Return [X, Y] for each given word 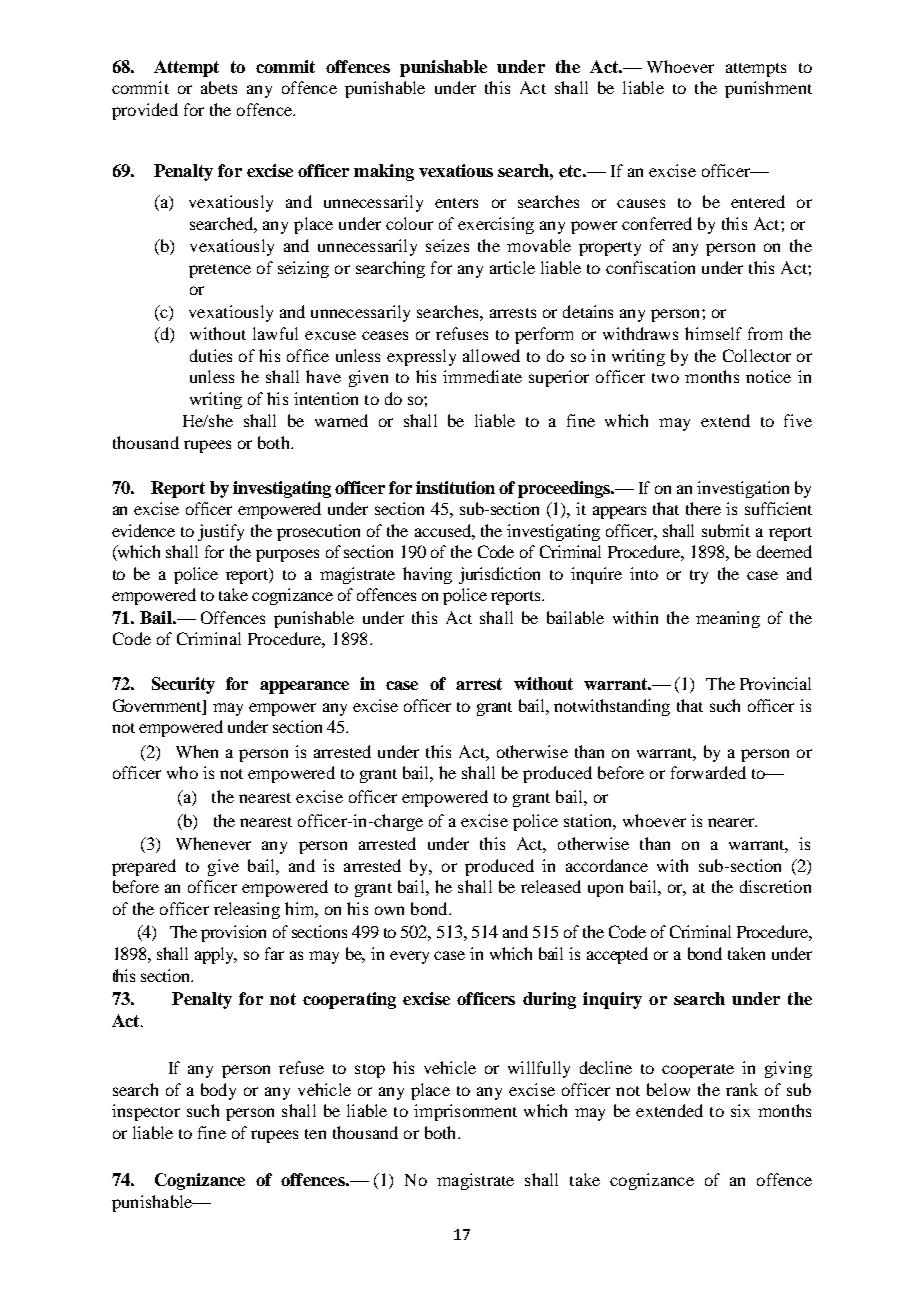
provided [145, 111]
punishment [768, 89]
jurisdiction [499, 575]
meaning [728, 619]
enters [456, 203]
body [218, 1091]
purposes [287, 555]
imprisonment [465, 1112]
